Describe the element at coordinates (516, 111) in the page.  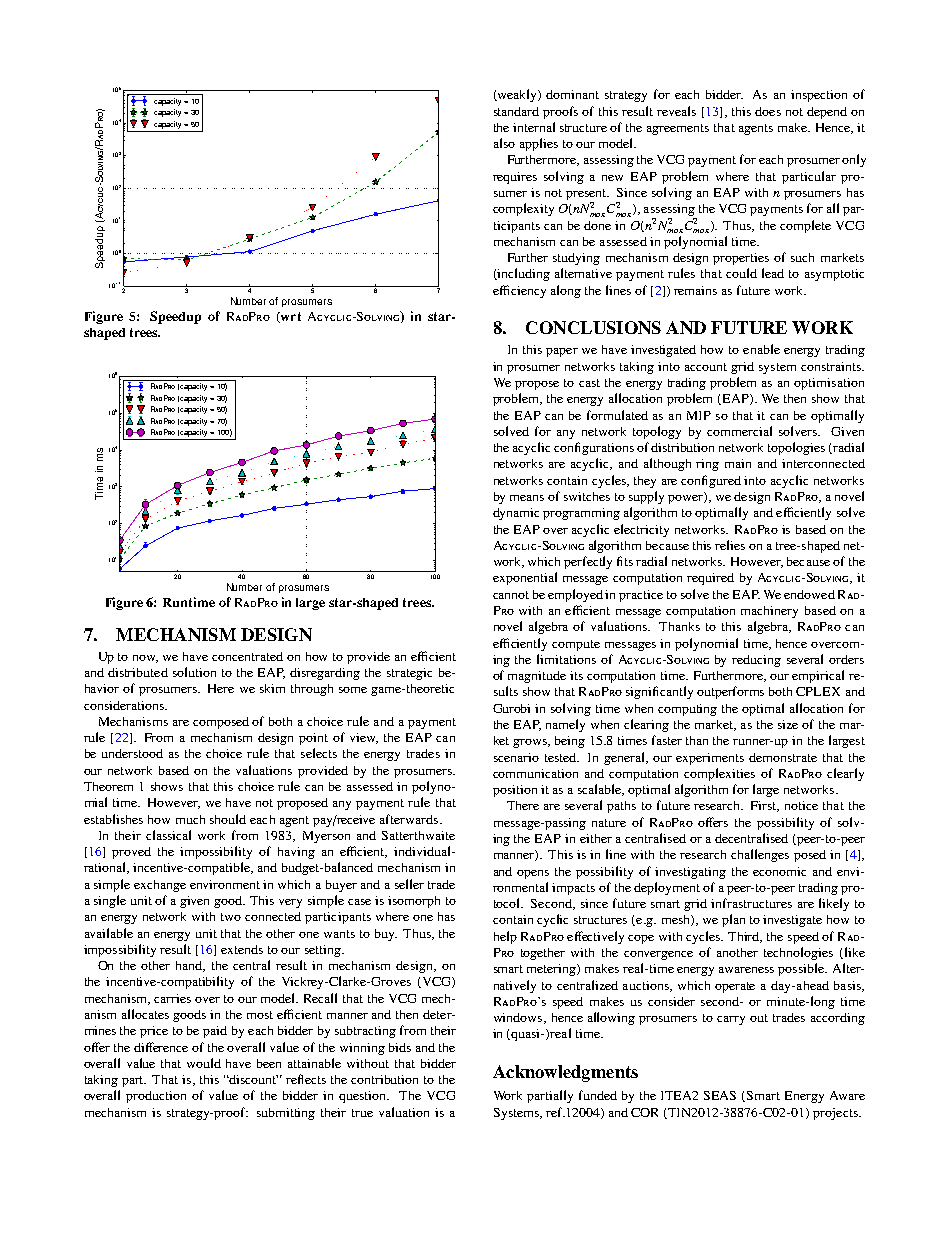
I see `standard` at that location.
